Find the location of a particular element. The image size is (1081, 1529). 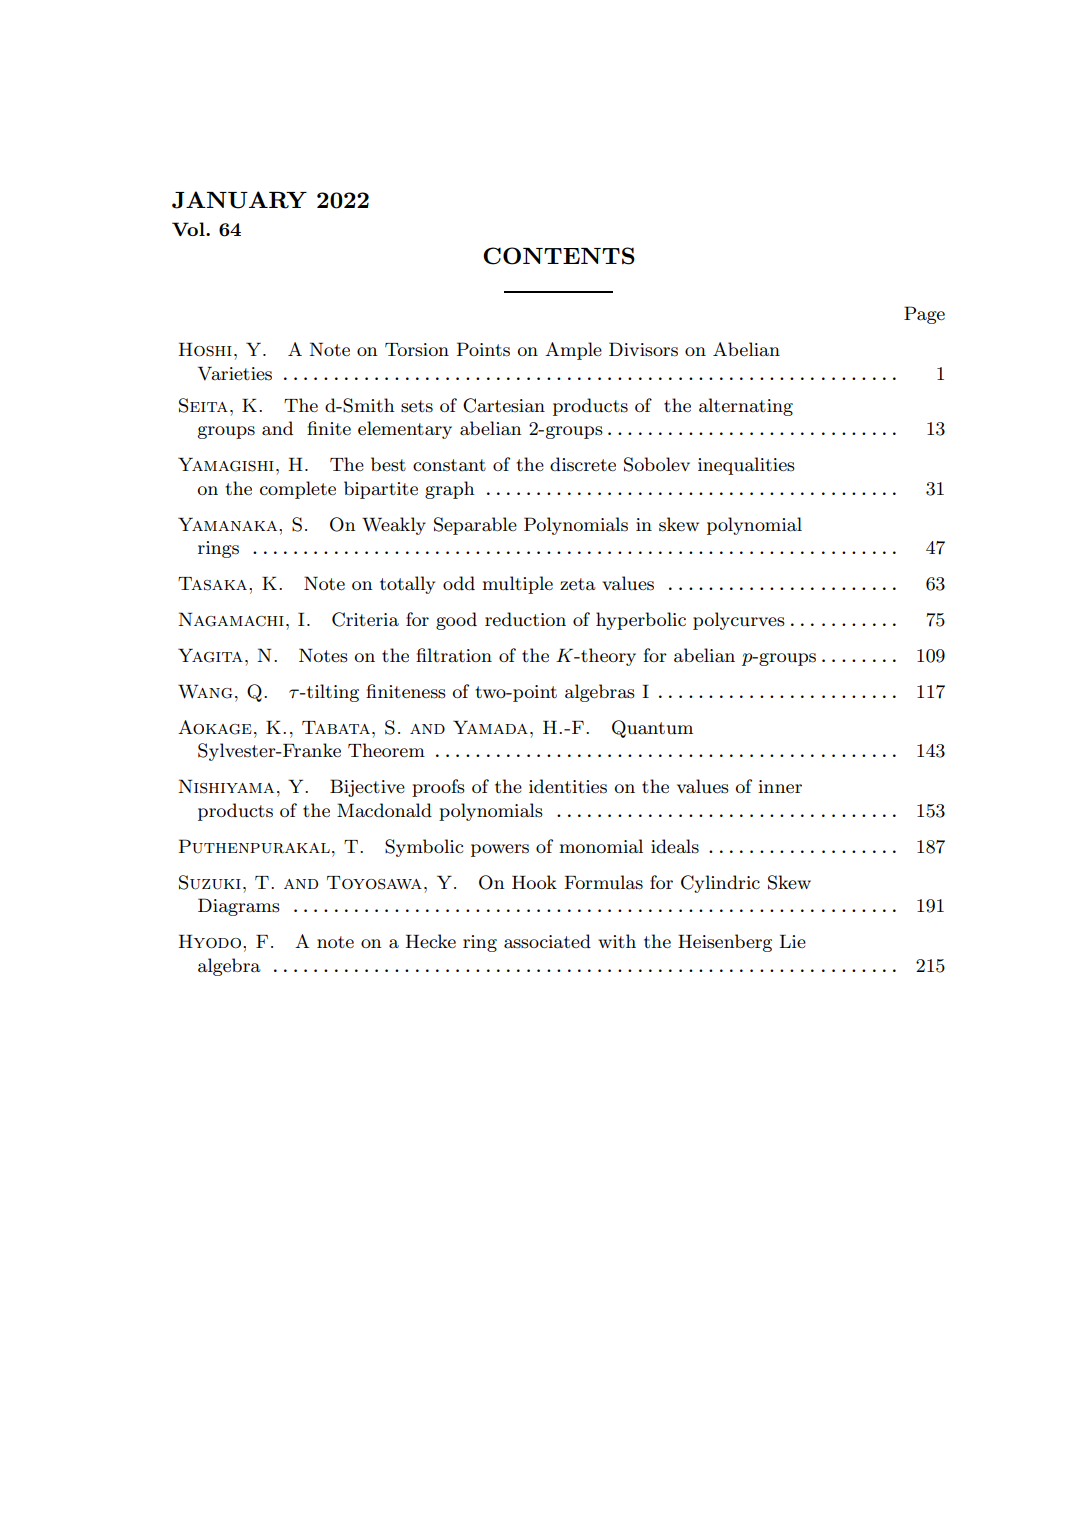

Diagrams is located at coordinates (239, 907).
